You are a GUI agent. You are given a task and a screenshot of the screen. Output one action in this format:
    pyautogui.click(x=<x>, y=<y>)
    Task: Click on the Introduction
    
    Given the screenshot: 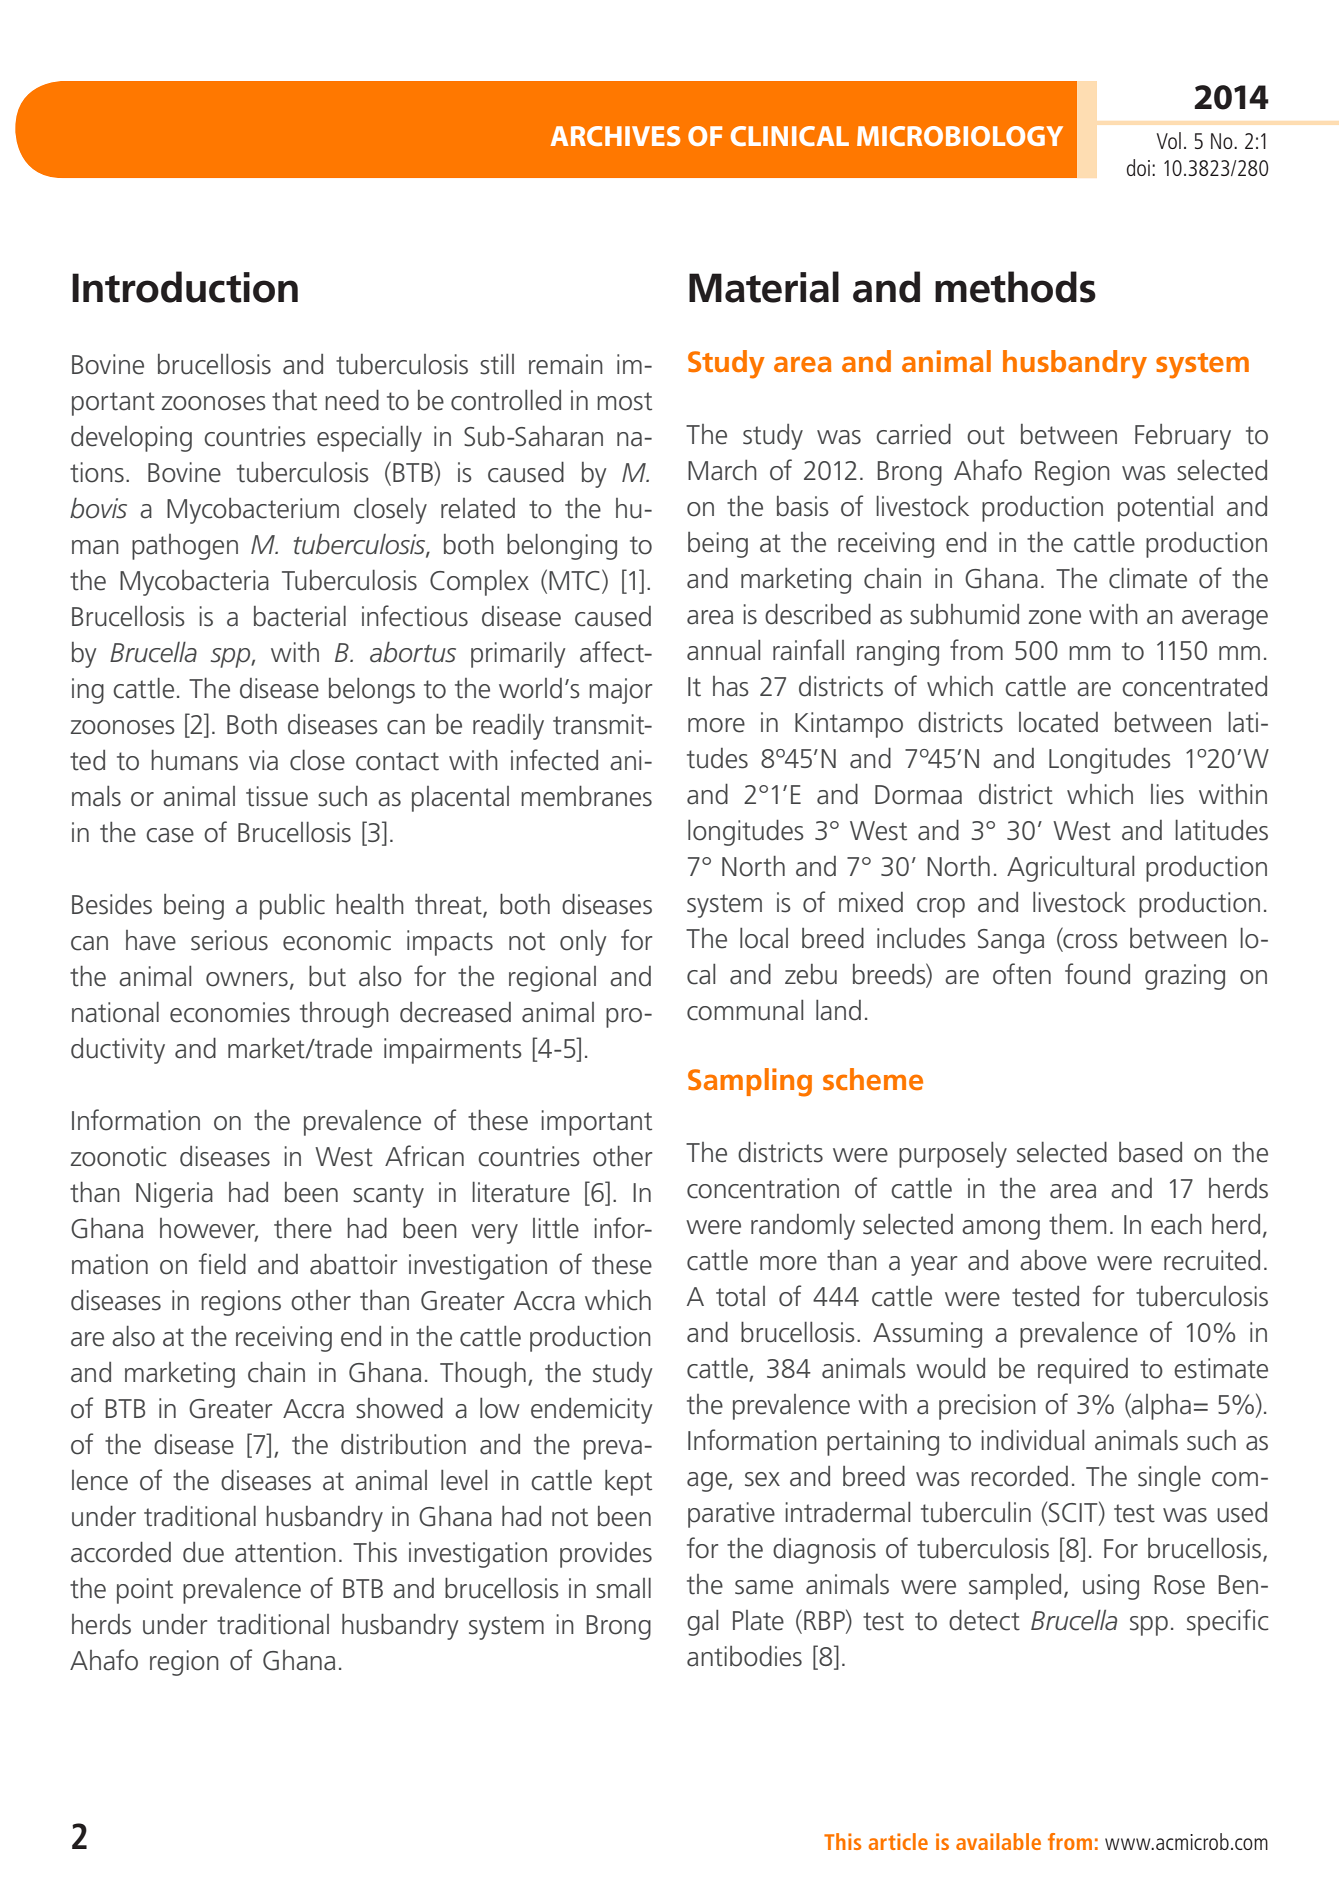 What is the action you would take?
    pyautogui.click(x=185, y=287)
